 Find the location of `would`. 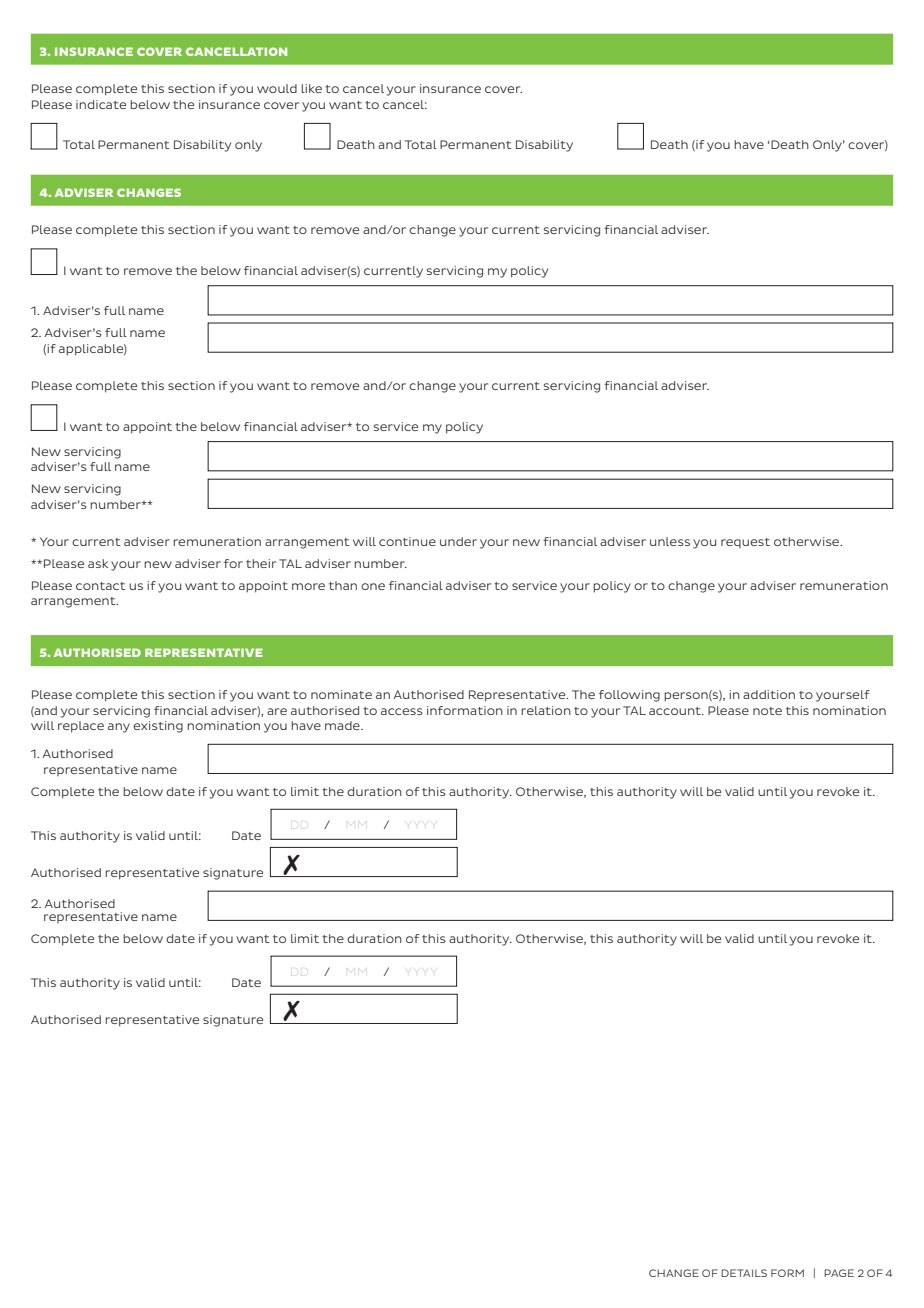

would is located at coordinates (277, 88).
